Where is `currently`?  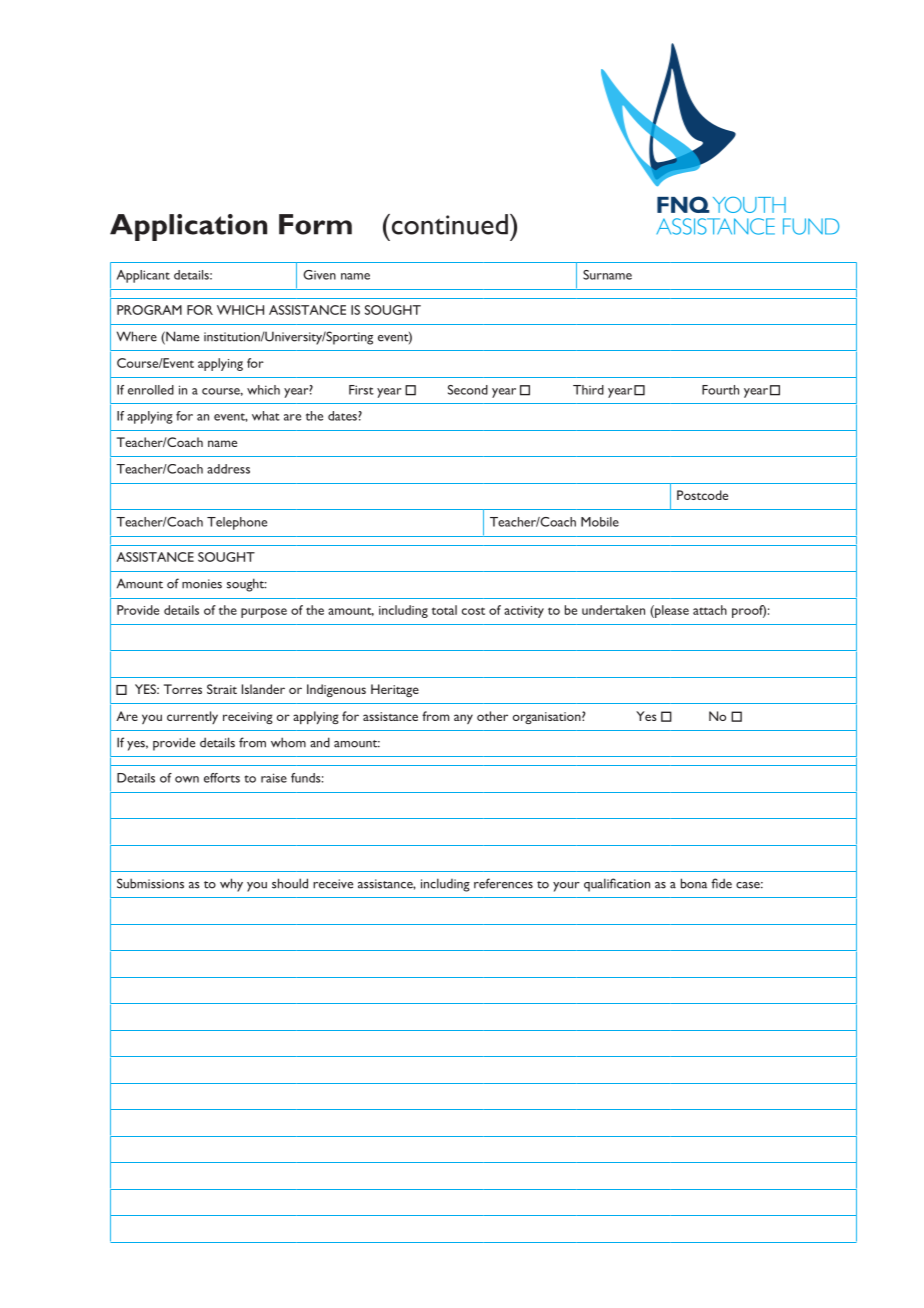 currently is located at coordinates (192, 717).
